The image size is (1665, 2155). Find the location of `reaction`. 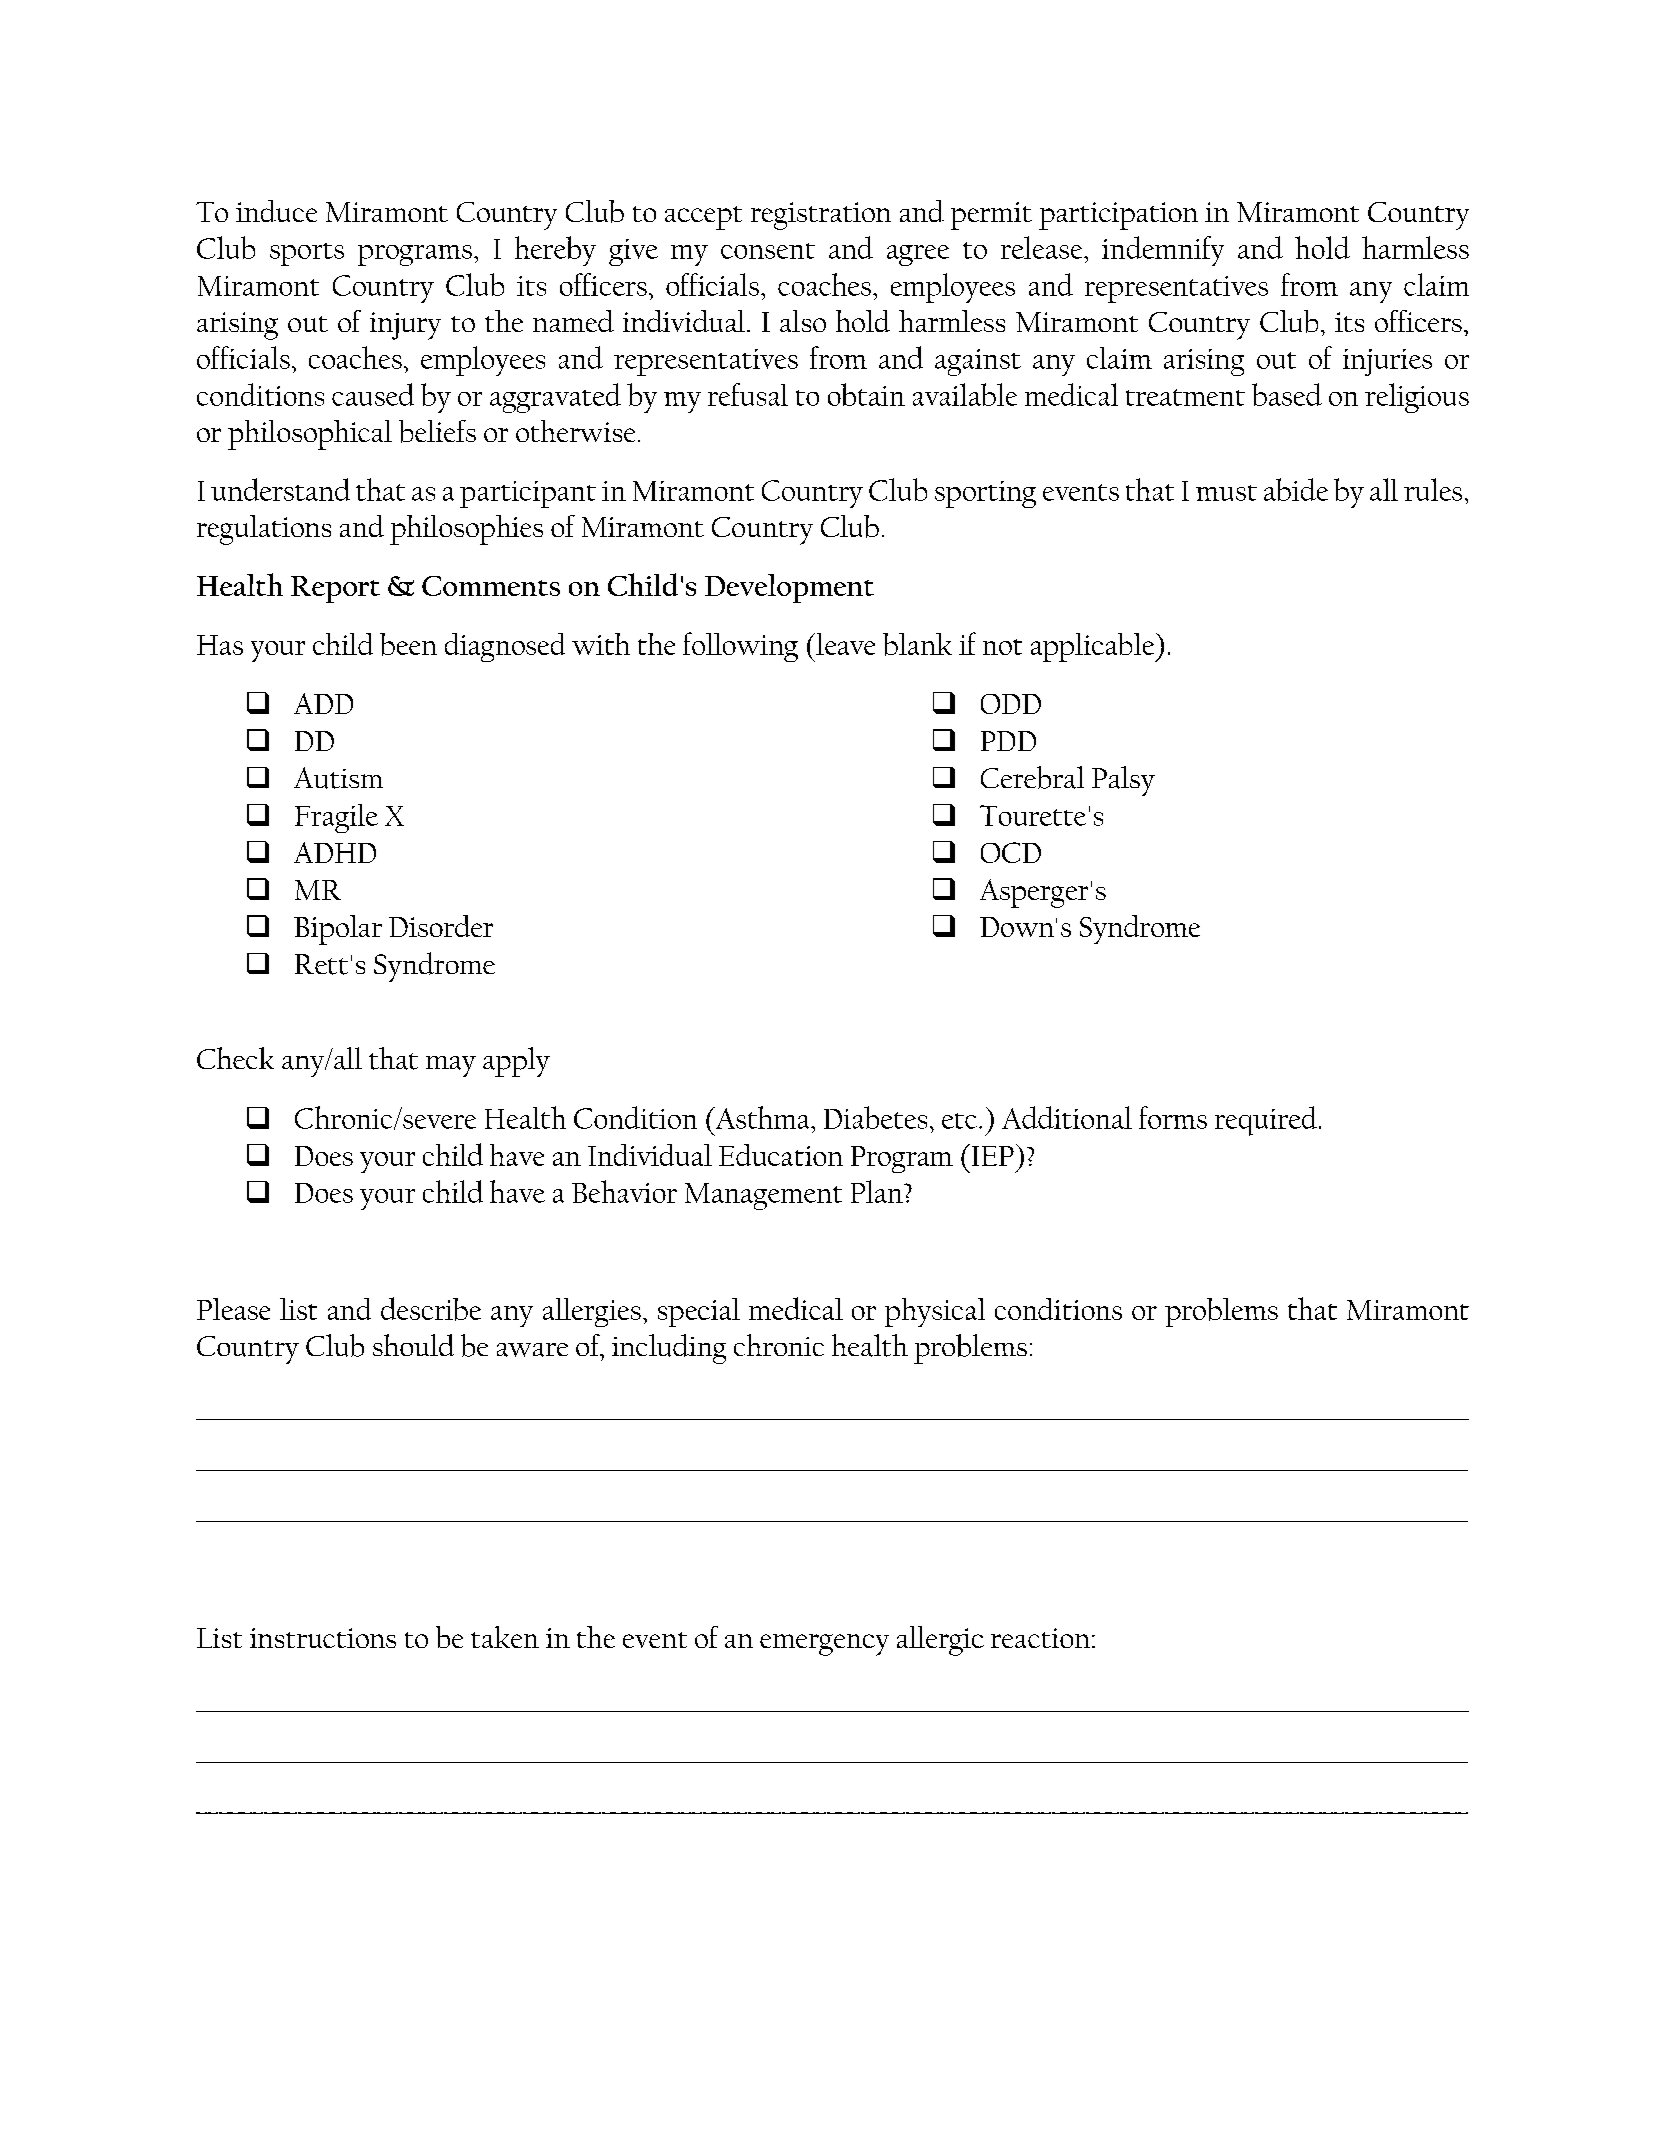

reaction is located at coordinates (1040, 1638).
